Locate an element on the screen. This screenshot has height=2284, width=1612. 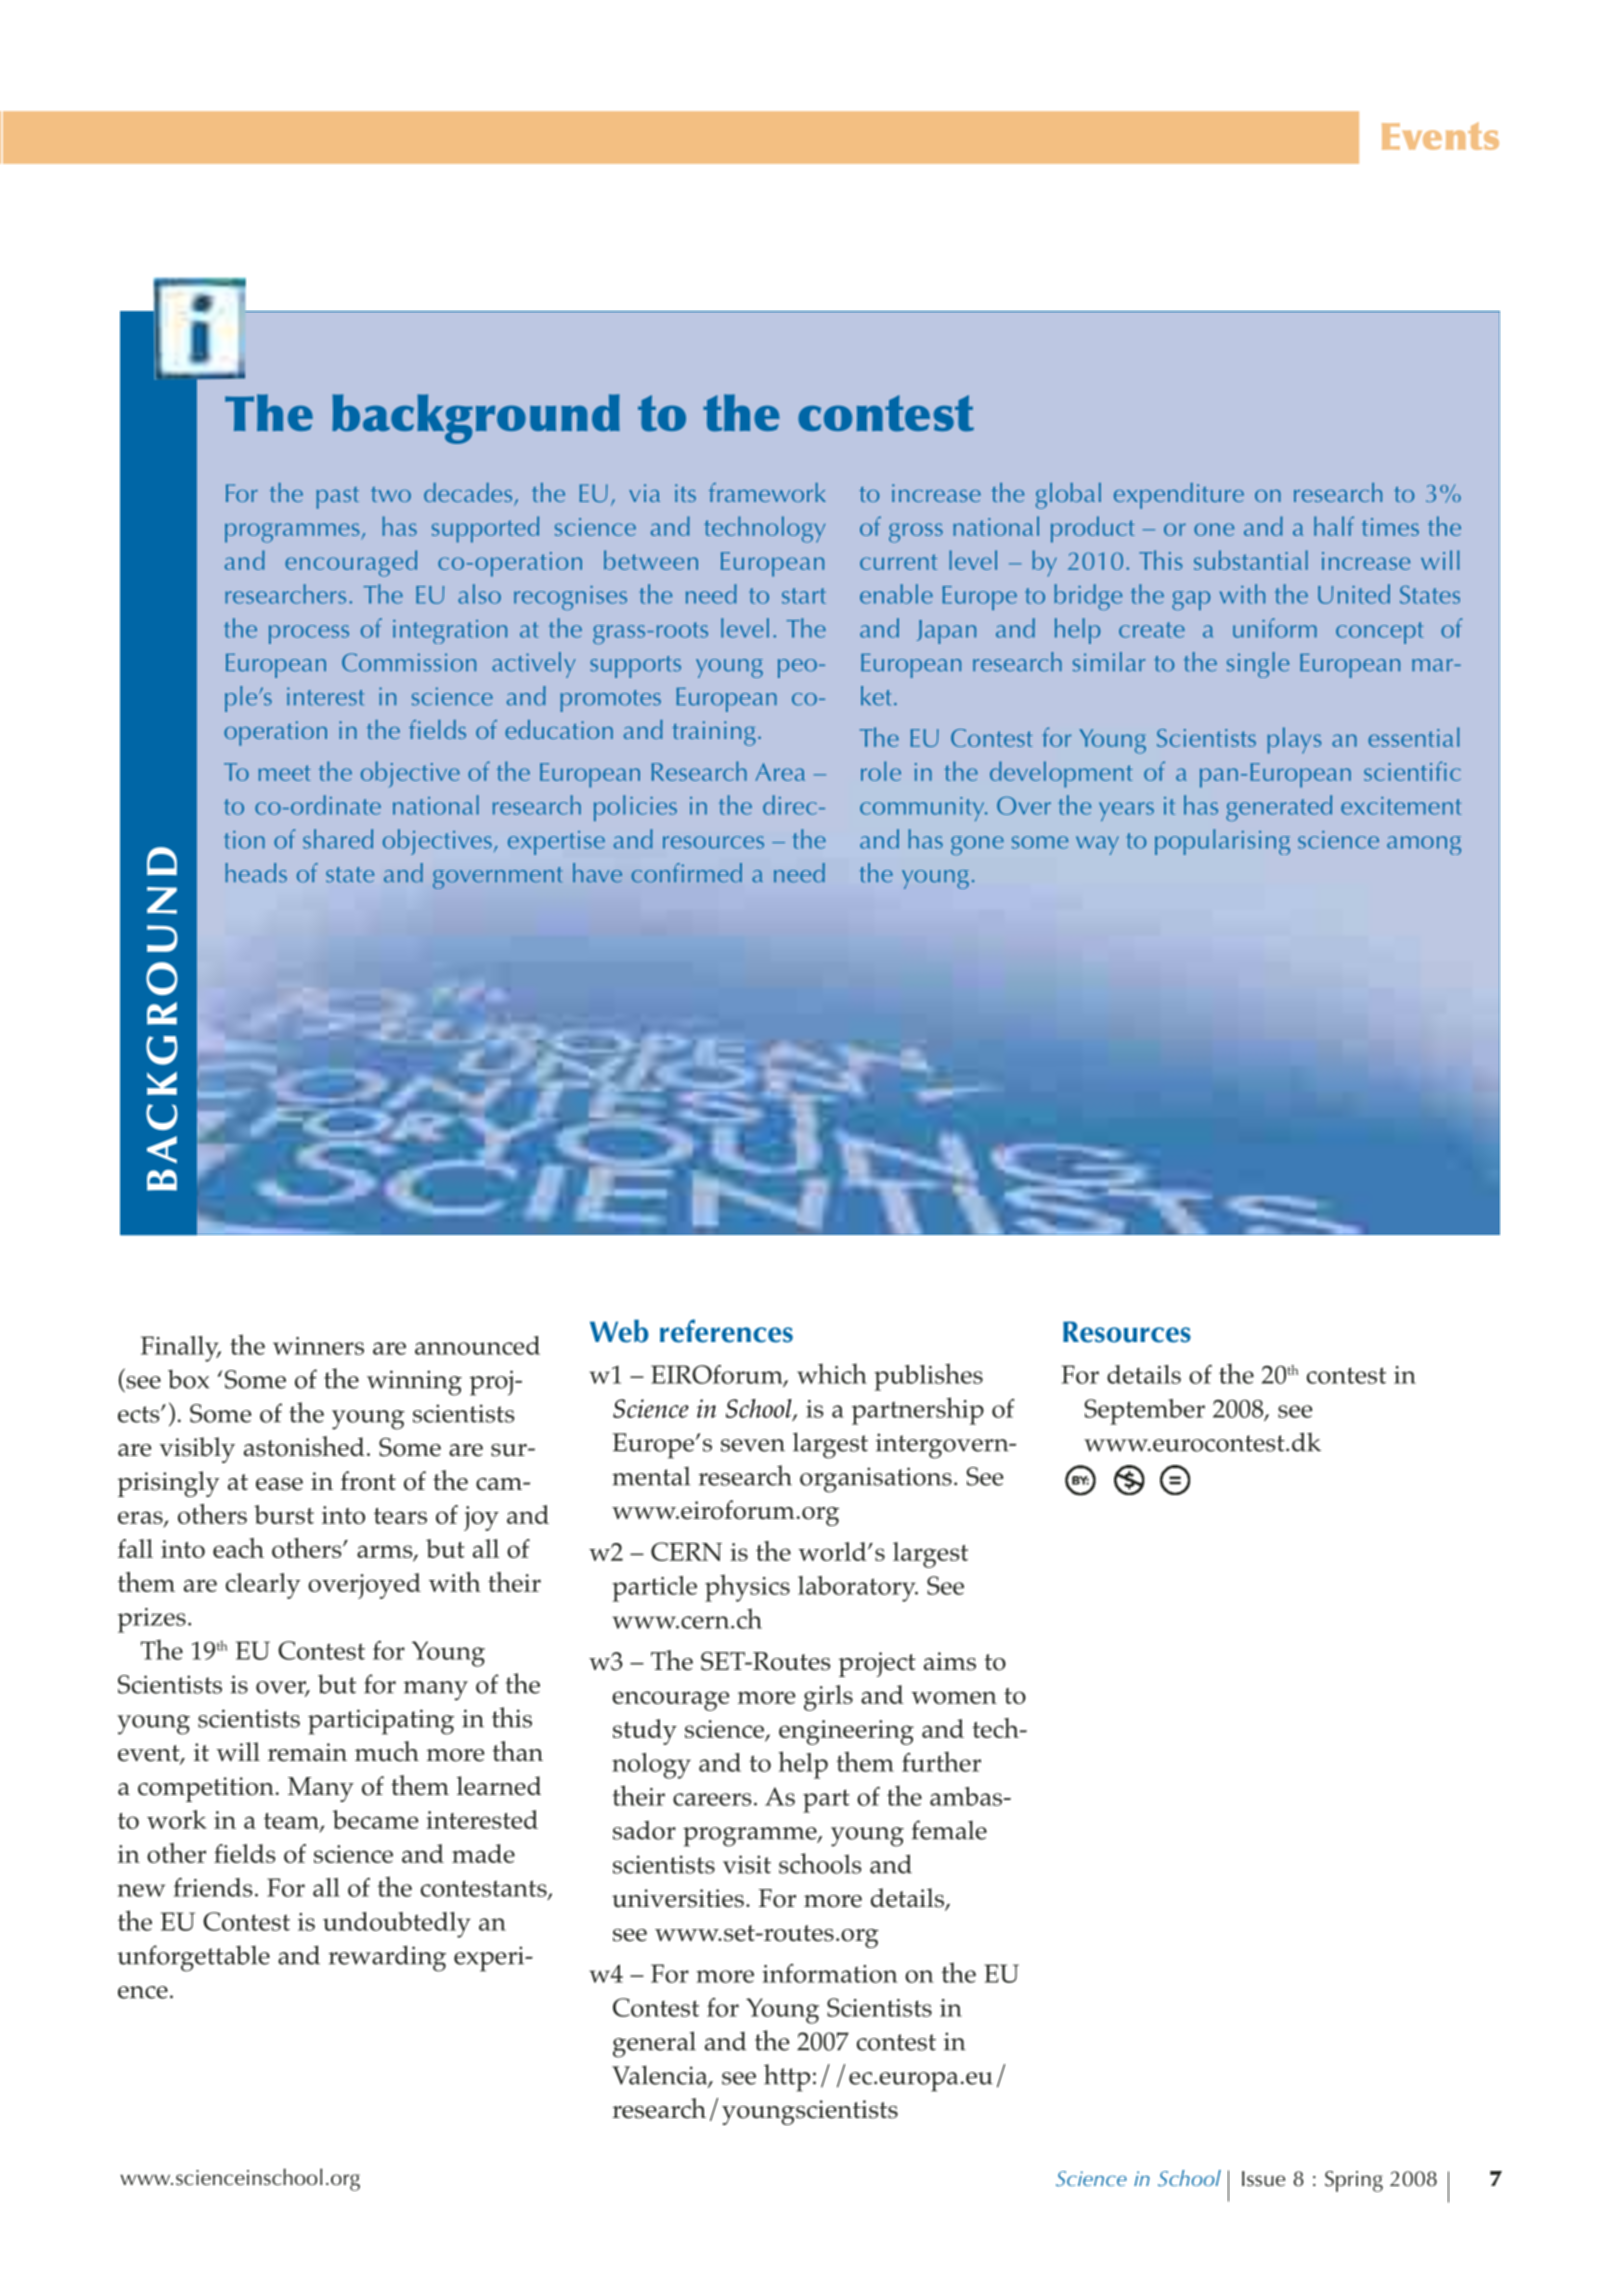
confirmed is located at coordinates (687, 873).
